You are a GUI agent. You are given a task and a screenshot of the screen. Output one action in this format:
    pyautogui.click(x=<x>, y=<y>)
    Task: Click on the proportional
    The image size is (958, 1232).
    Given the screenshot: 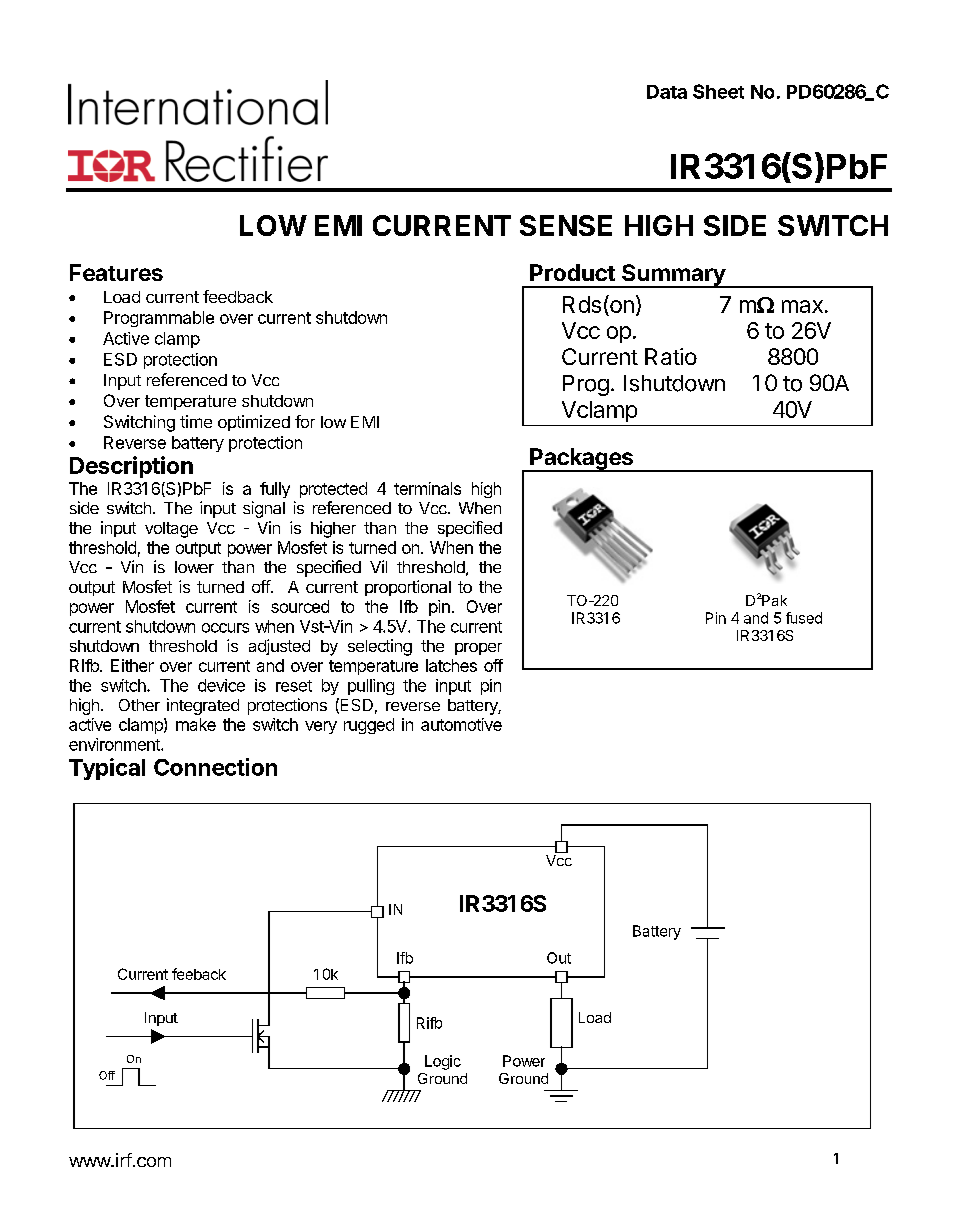 What is the action you would take?
    pyautogui.click(x=408, y=588)
